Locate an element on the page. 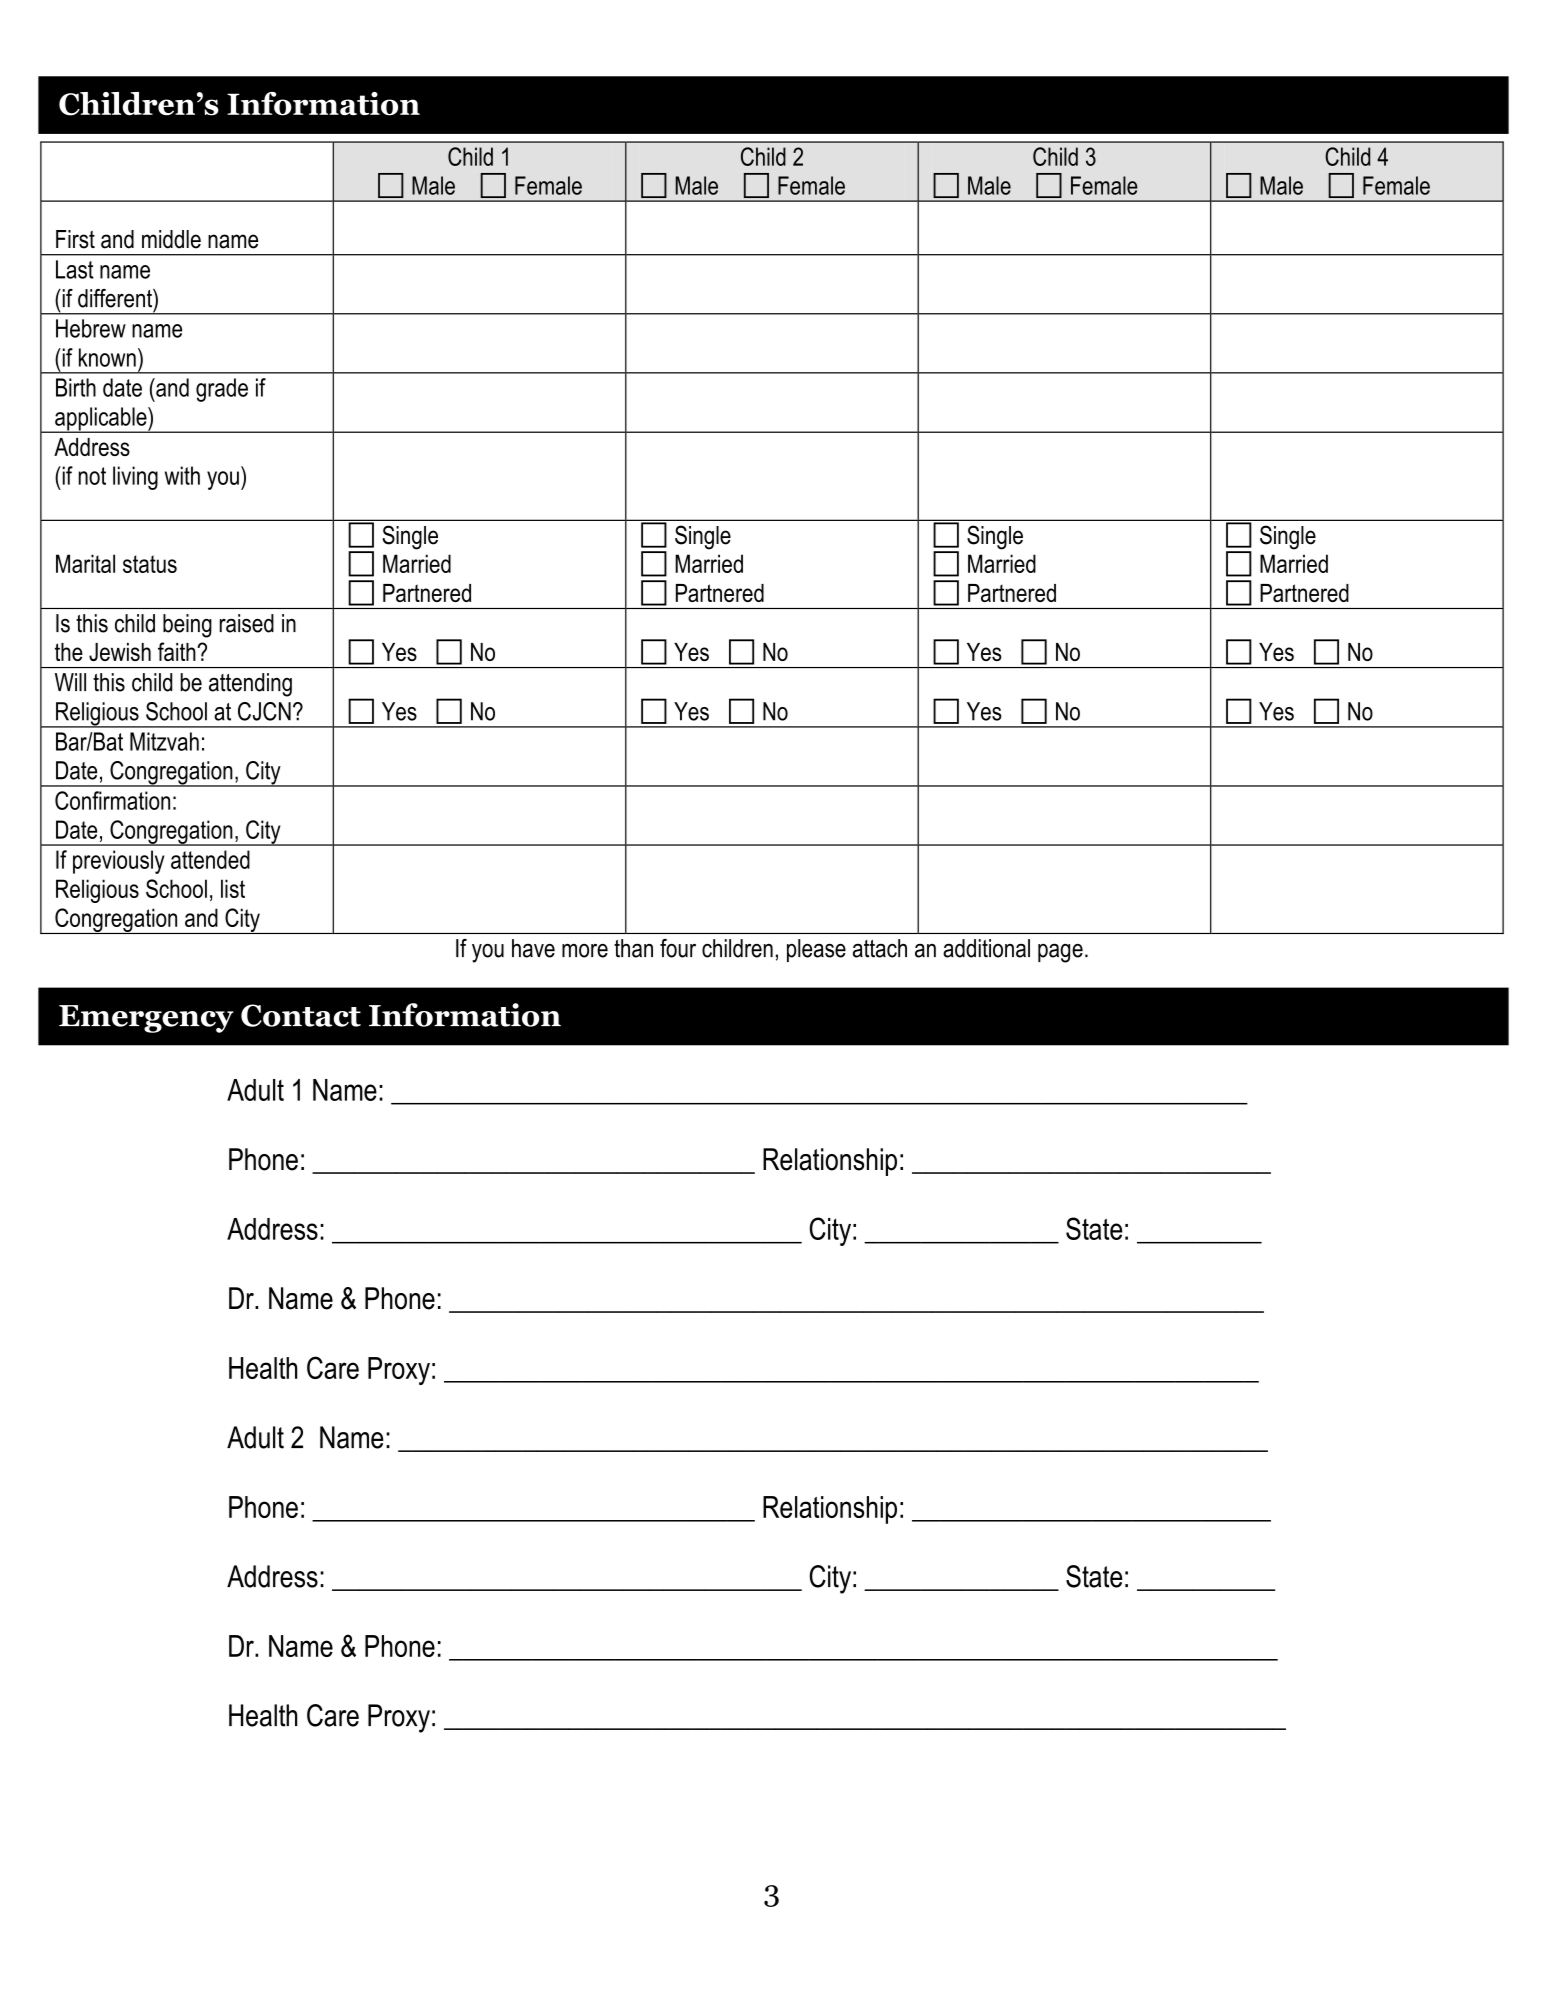 Image resolution: width=1544 pixels, height=1999 pixels. raised is located at coordinates (247, 623).
